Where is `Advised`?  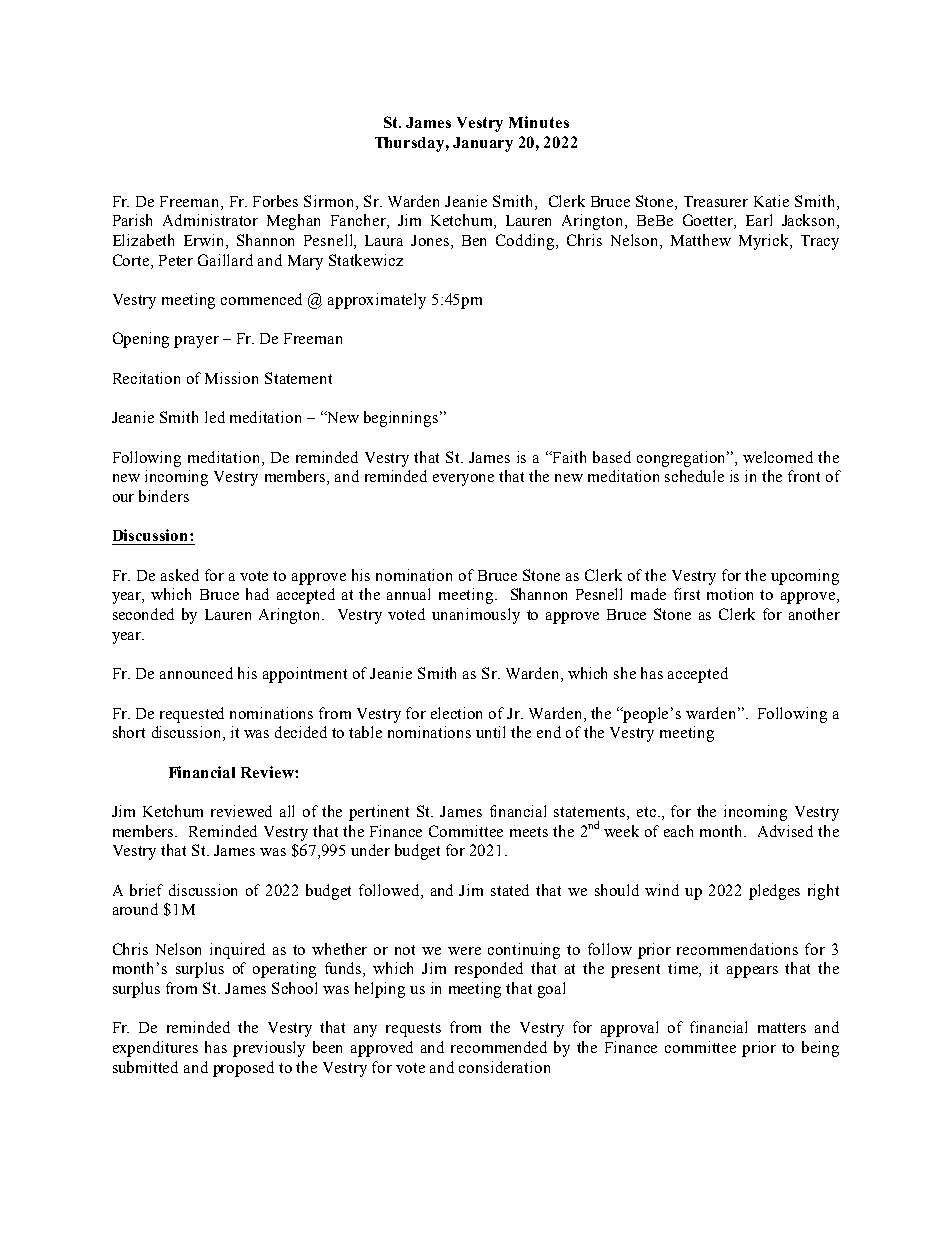 Advised is located at coordinates (785, 831).
